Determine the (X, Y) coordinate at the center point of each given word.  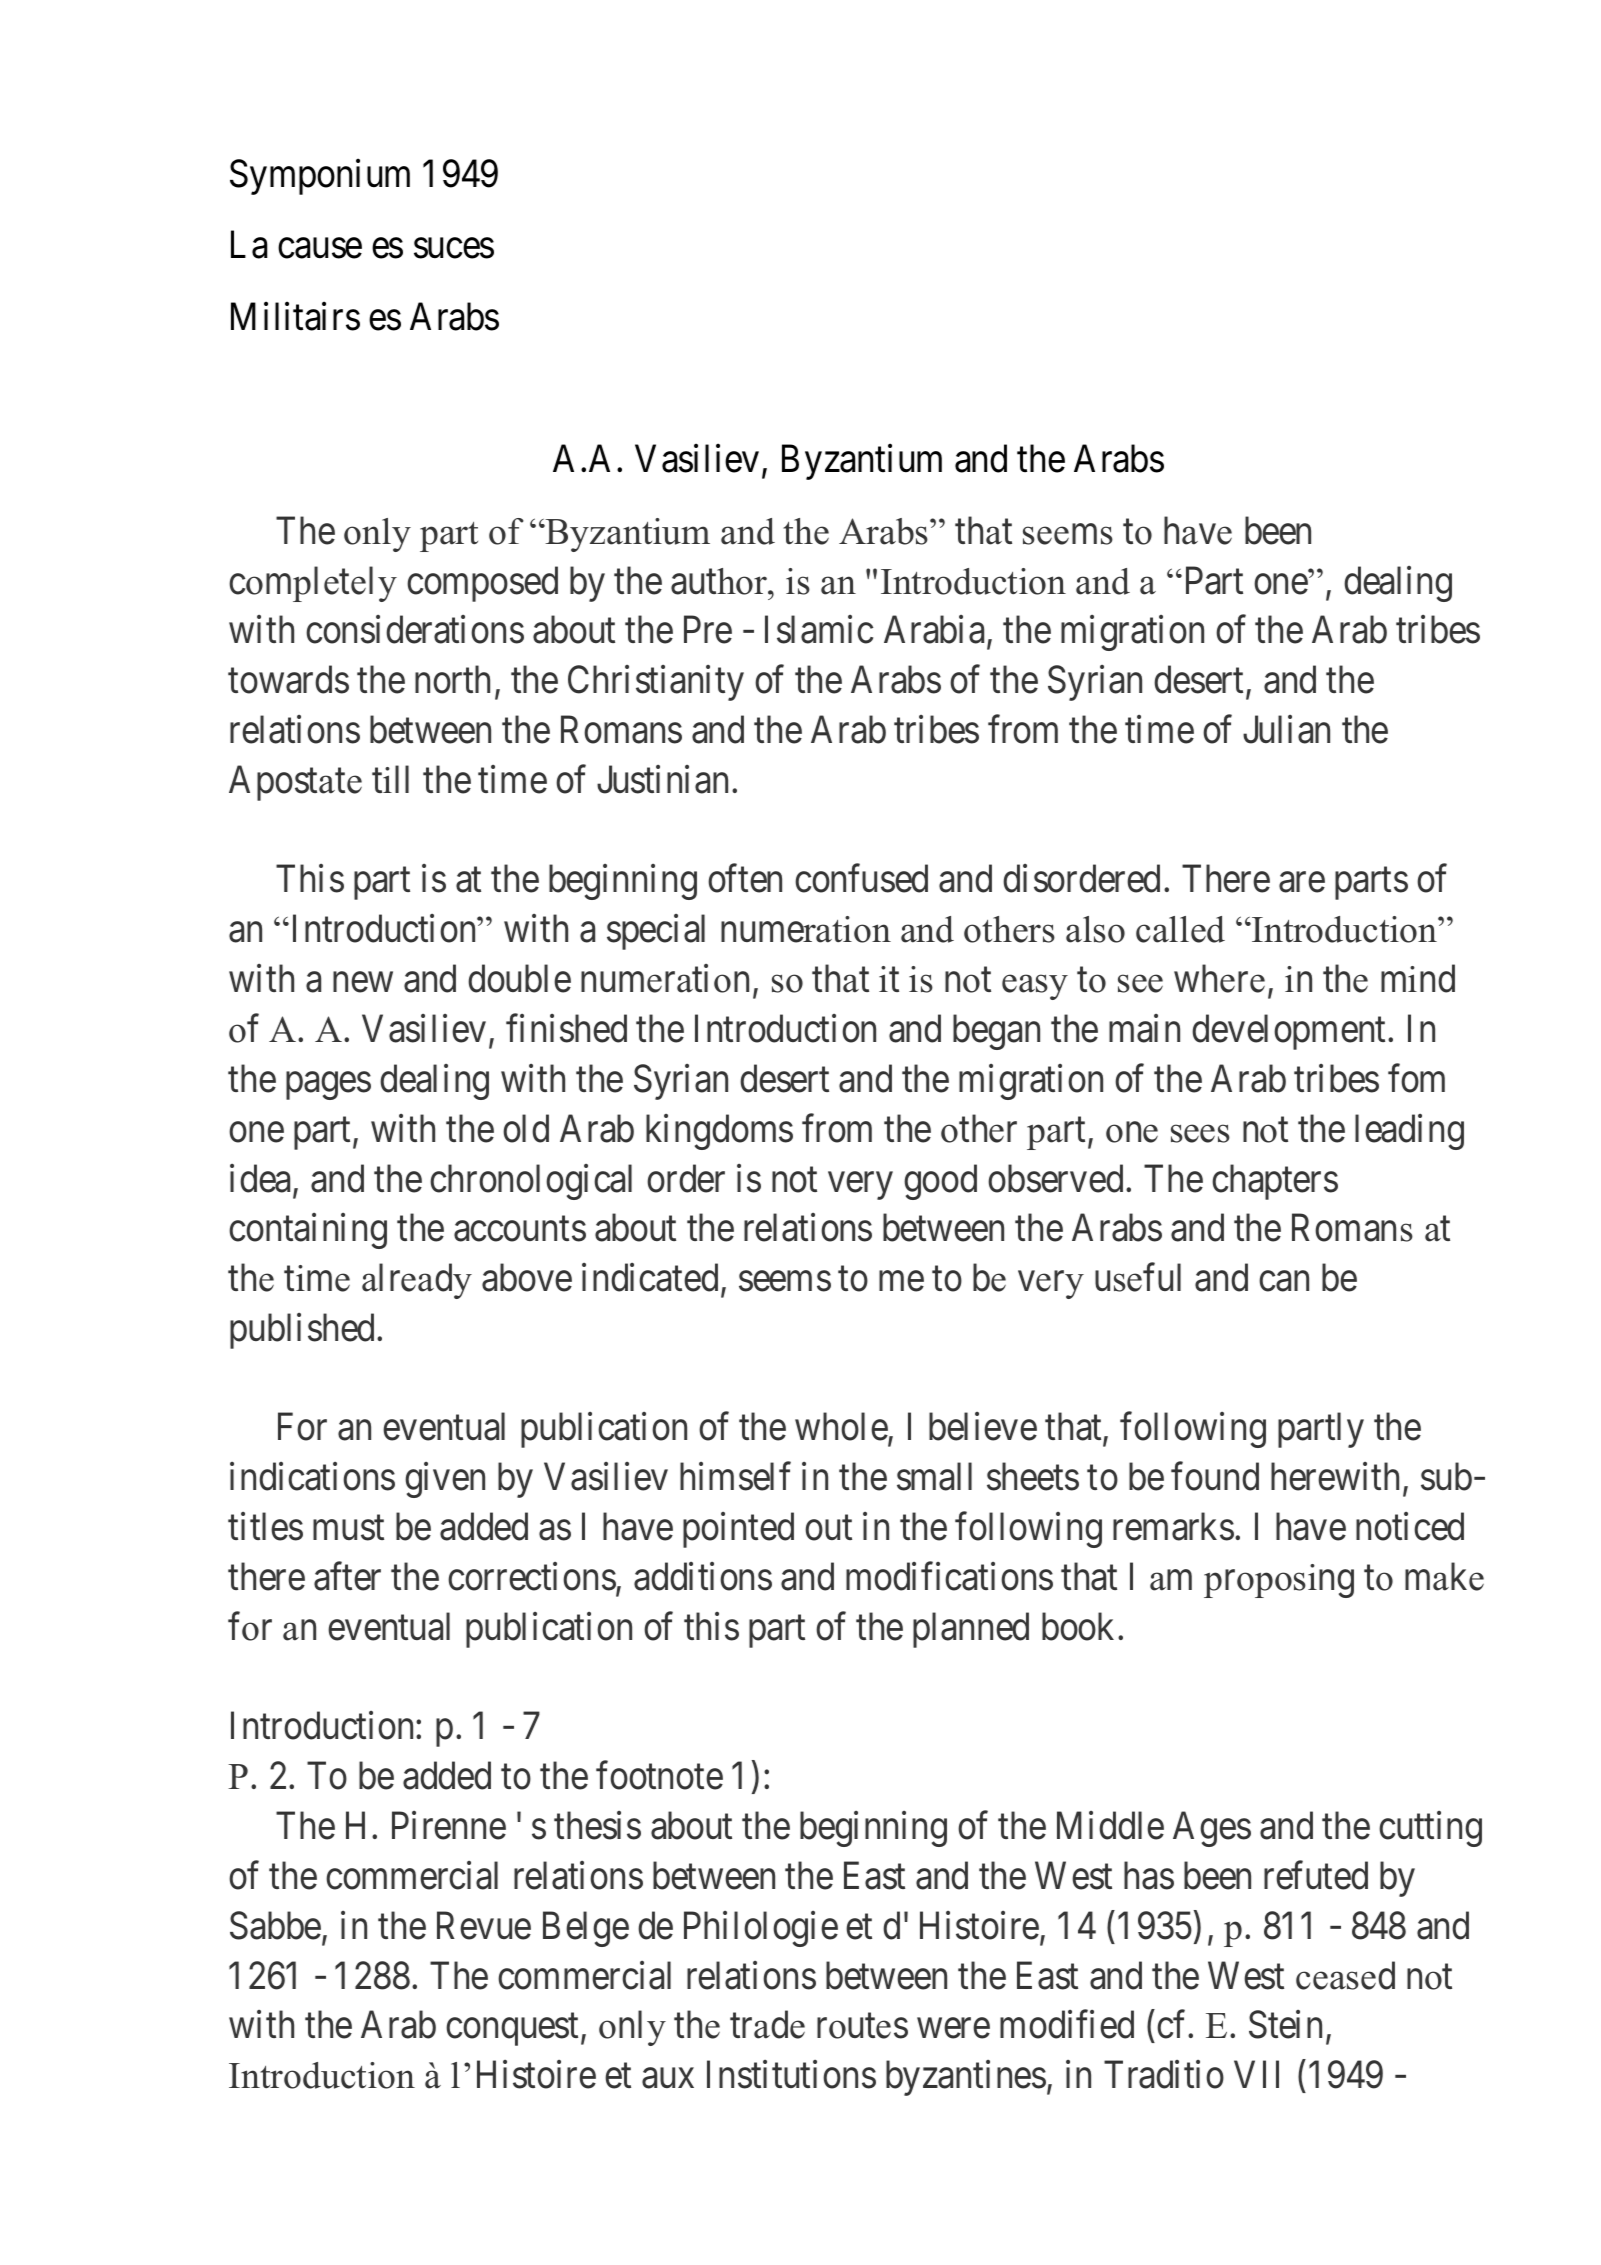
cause (320, 249)
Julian (1286, 729)
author (720, 581)
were (953, 2029)
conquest (514, 2030)
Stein (1285, 2025)
